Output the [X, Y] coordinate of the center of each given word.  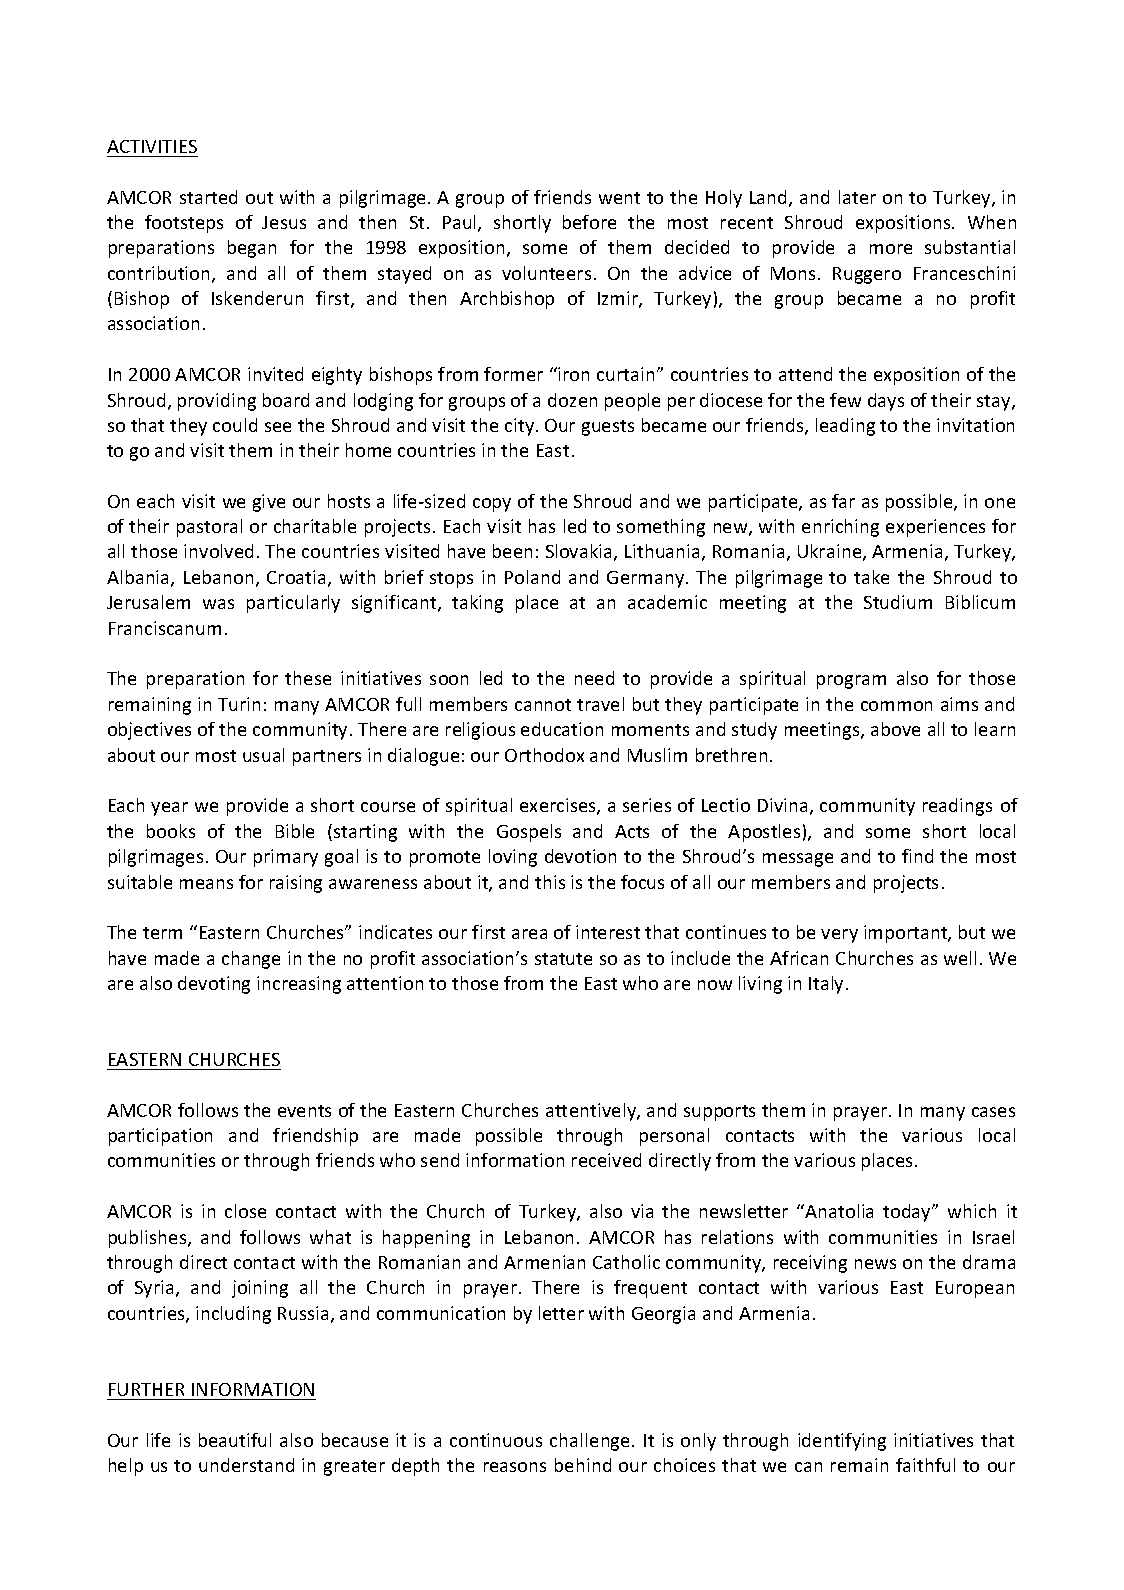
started [208, 197]
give [269, 503]
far [843, 501]
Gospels [529, 833]
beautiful [235, 1440]
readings [957, 807]
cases [993, 1112]
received [606, 1160]
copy [492, 505]
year [169, 809]
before [589, 222]
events [304, 1111]
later [857, 197]
